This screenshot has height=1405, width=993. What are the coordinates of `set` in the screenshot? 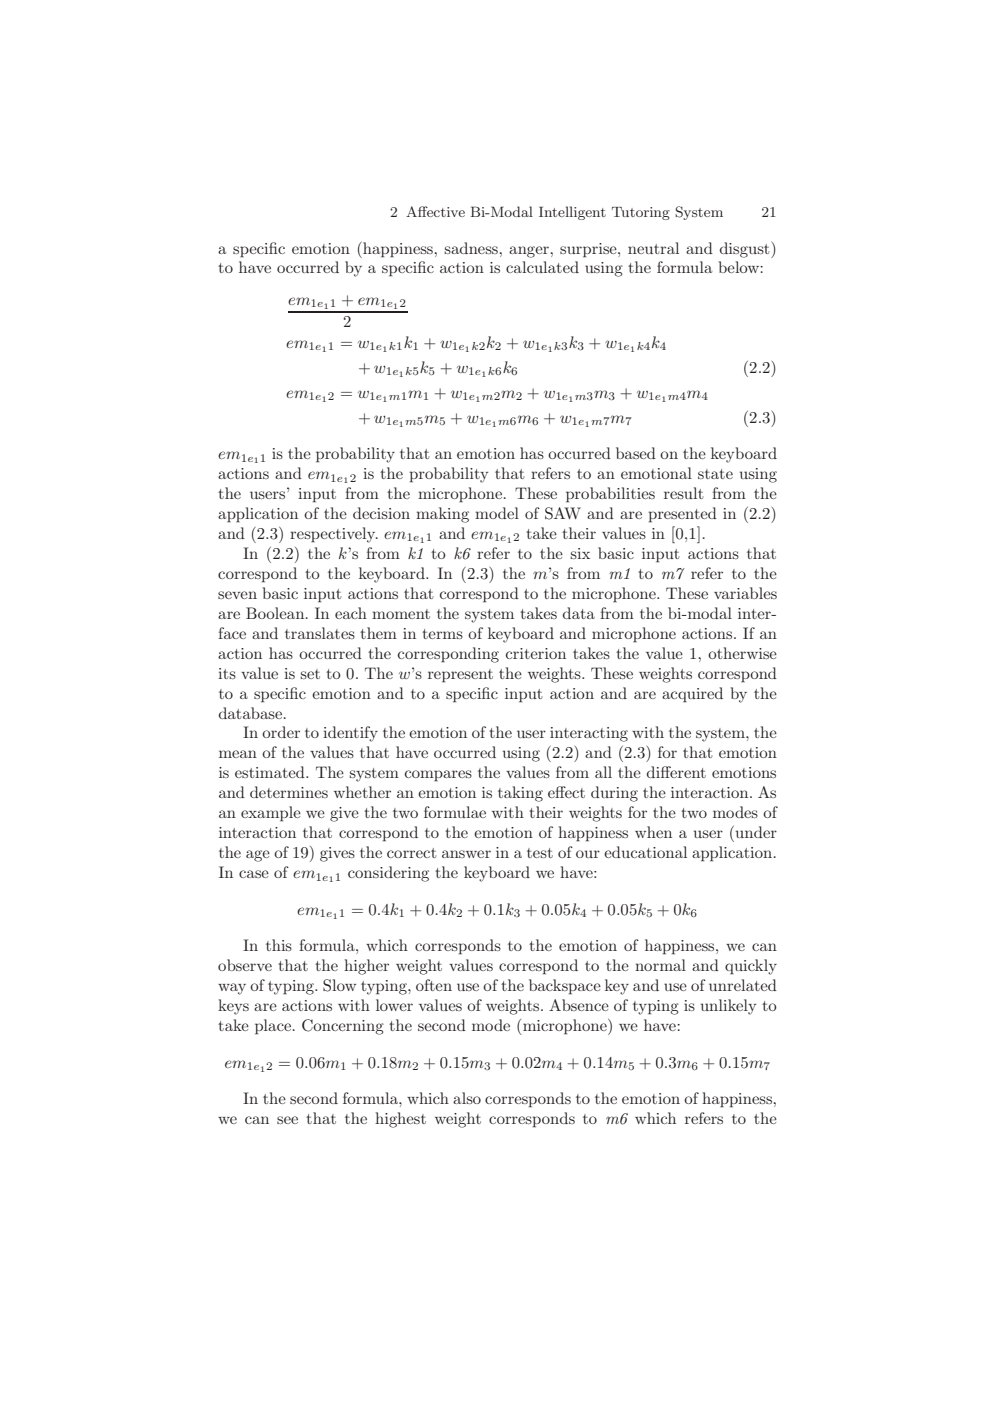 It's located at (310, 674).
